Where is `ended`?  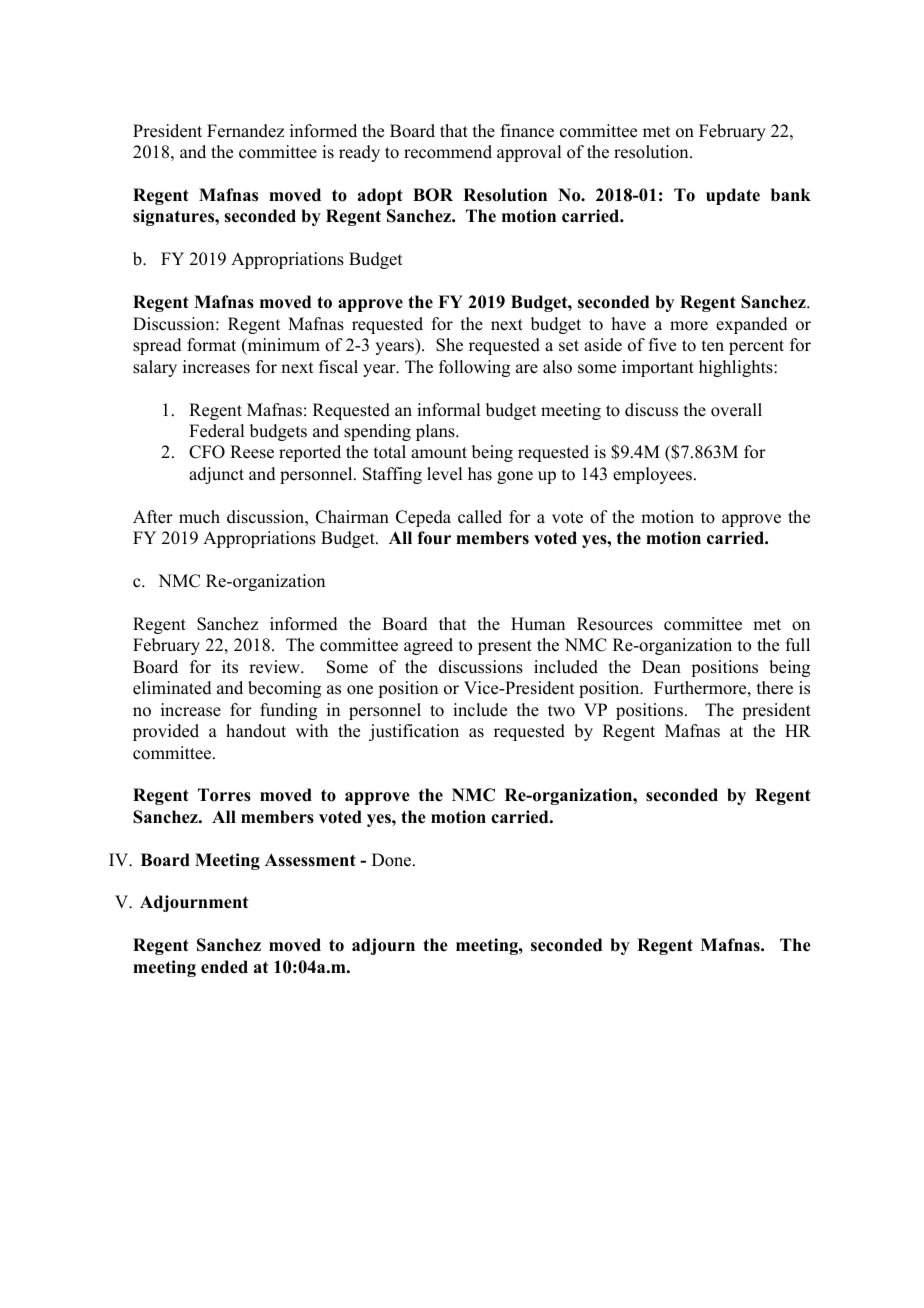 ended is located at coordinates (224, 967).
